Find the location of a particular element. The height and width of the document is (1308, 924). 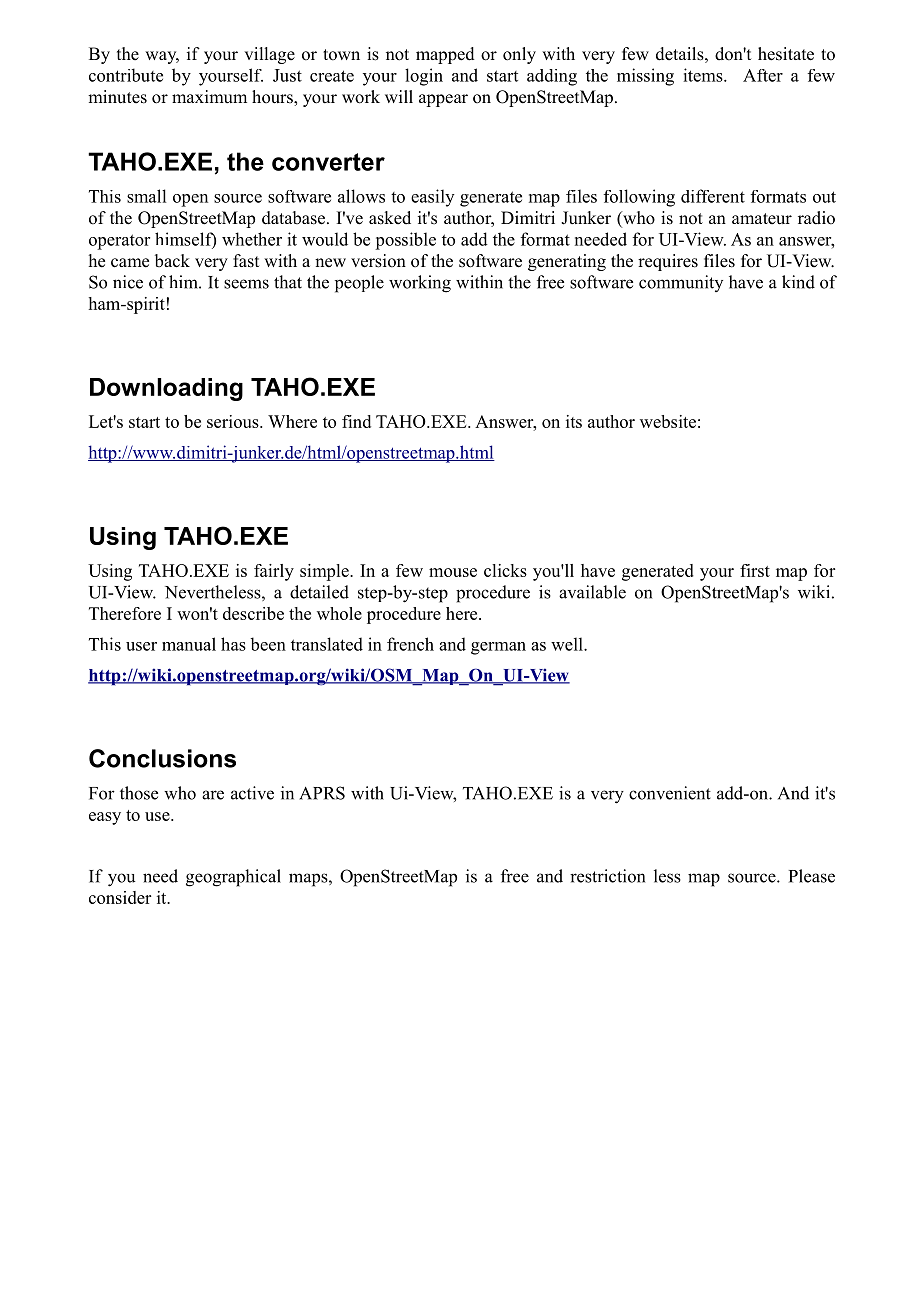

restriction is located at coordinates (607, 876).
